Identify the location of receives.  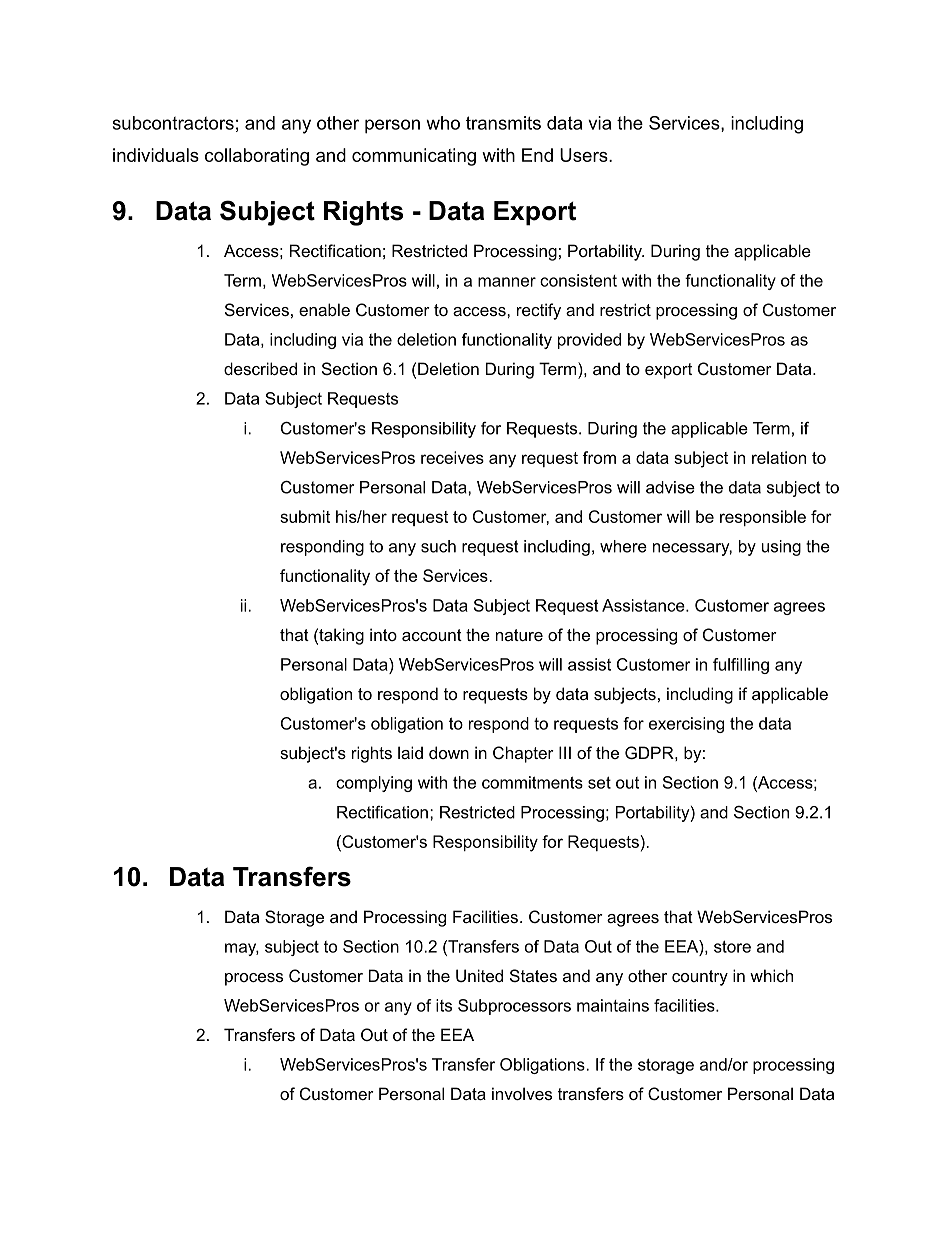
(452, 457).
